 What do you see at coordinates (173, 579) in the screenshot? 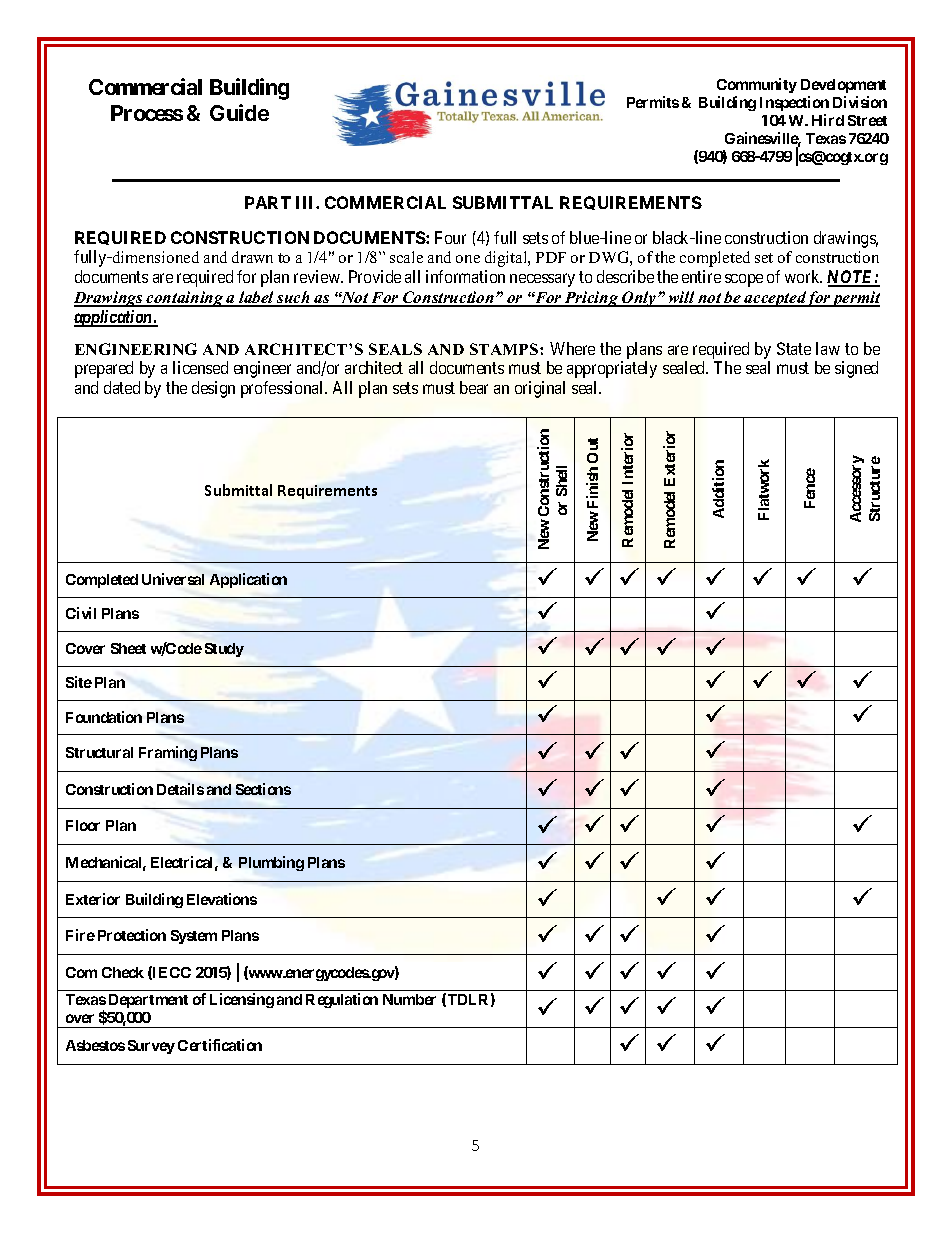
I see `Universal` at bounding box center [173, 579].
